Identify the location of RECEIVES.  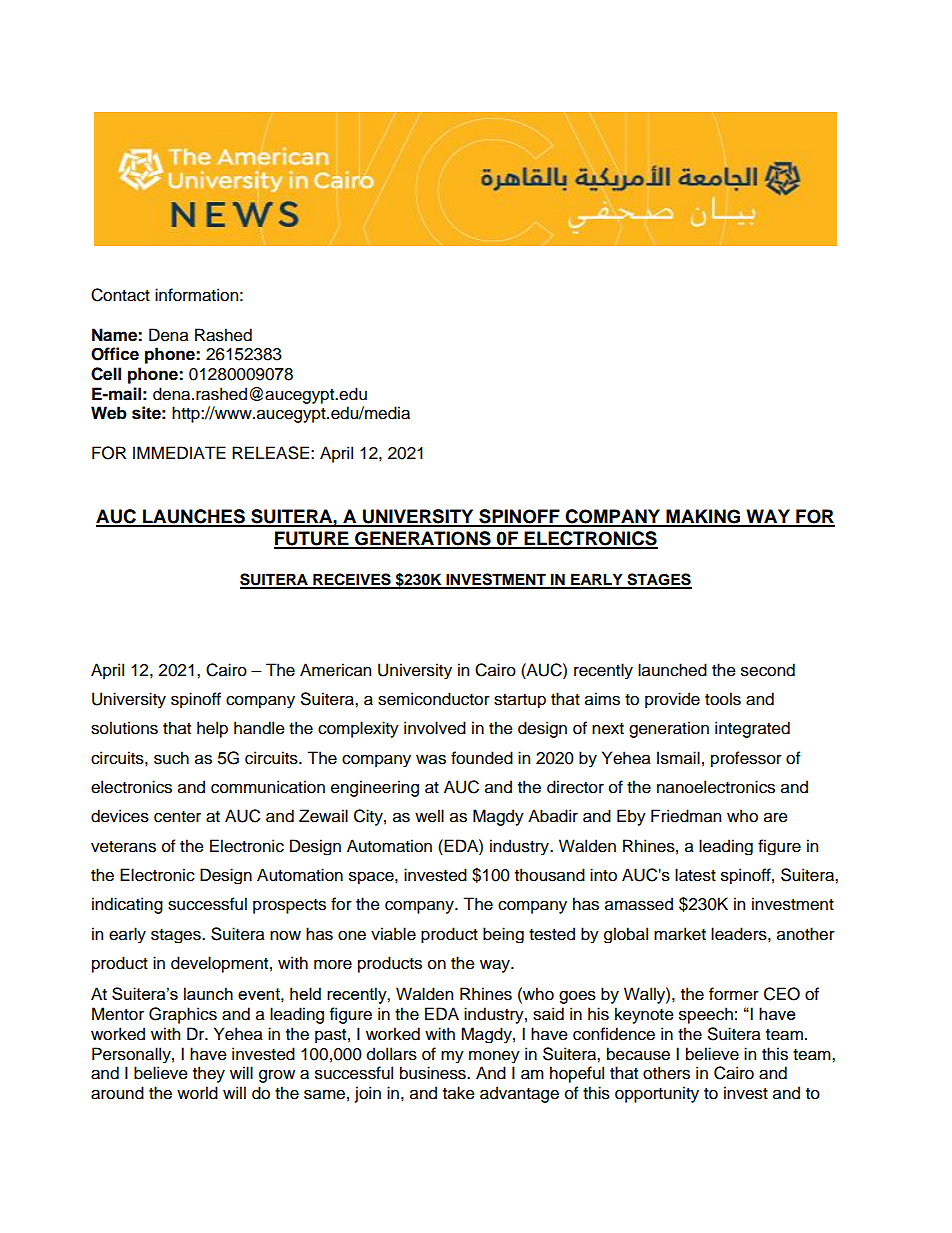
(352, 580).
